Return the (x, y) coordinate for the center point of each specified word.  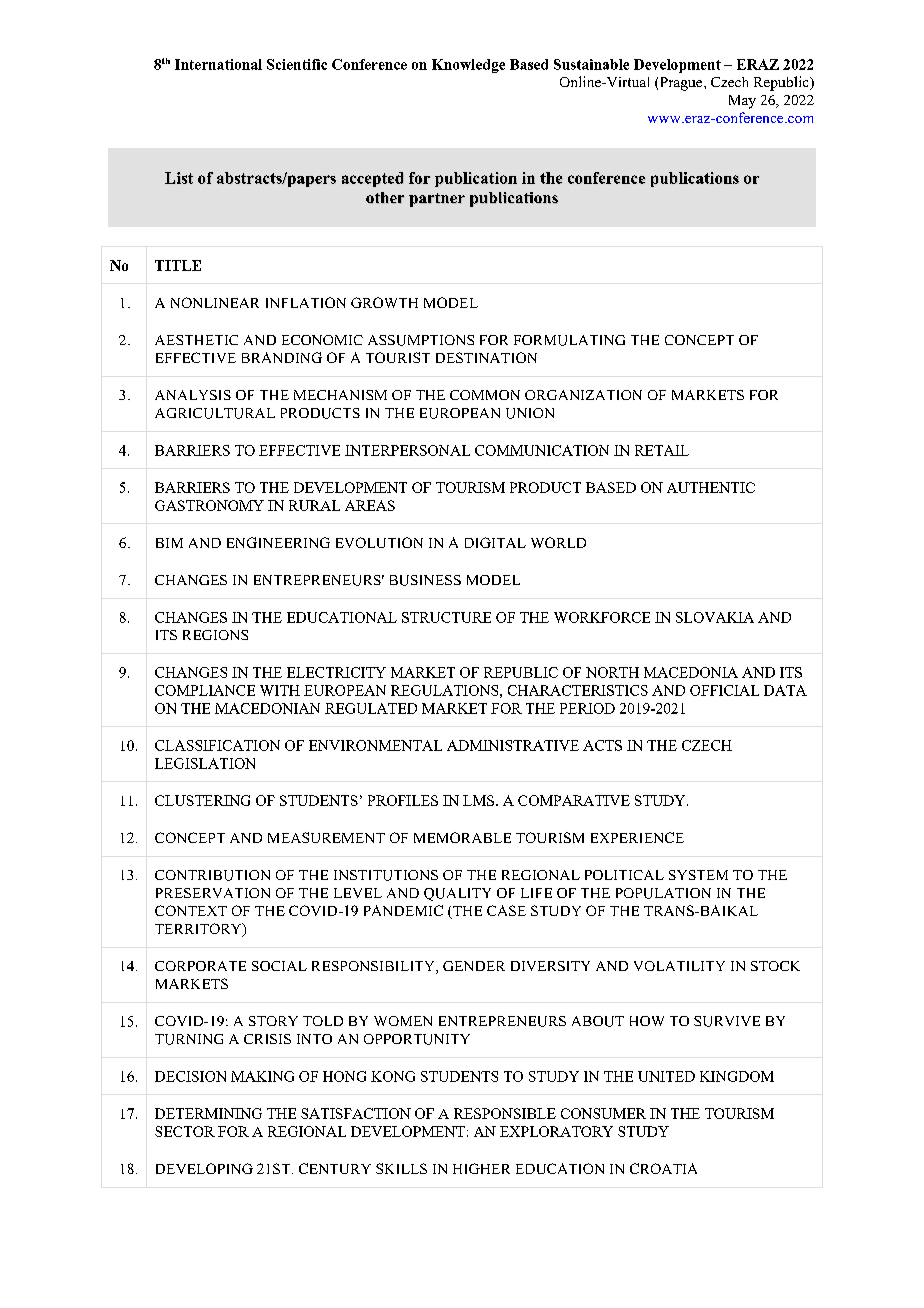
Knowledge (468, 66)
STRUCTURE (446, 617)
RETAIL (662, 450)
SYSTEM (698, 875)
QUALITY (457, 894)
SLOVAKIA (715, 617)
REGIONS (215, 635)
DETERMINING (208, 1113)
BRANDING (282, 357)
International (218, 64)
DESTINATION (486, 357)
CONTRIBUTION (212, 875)
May (742, 102)
